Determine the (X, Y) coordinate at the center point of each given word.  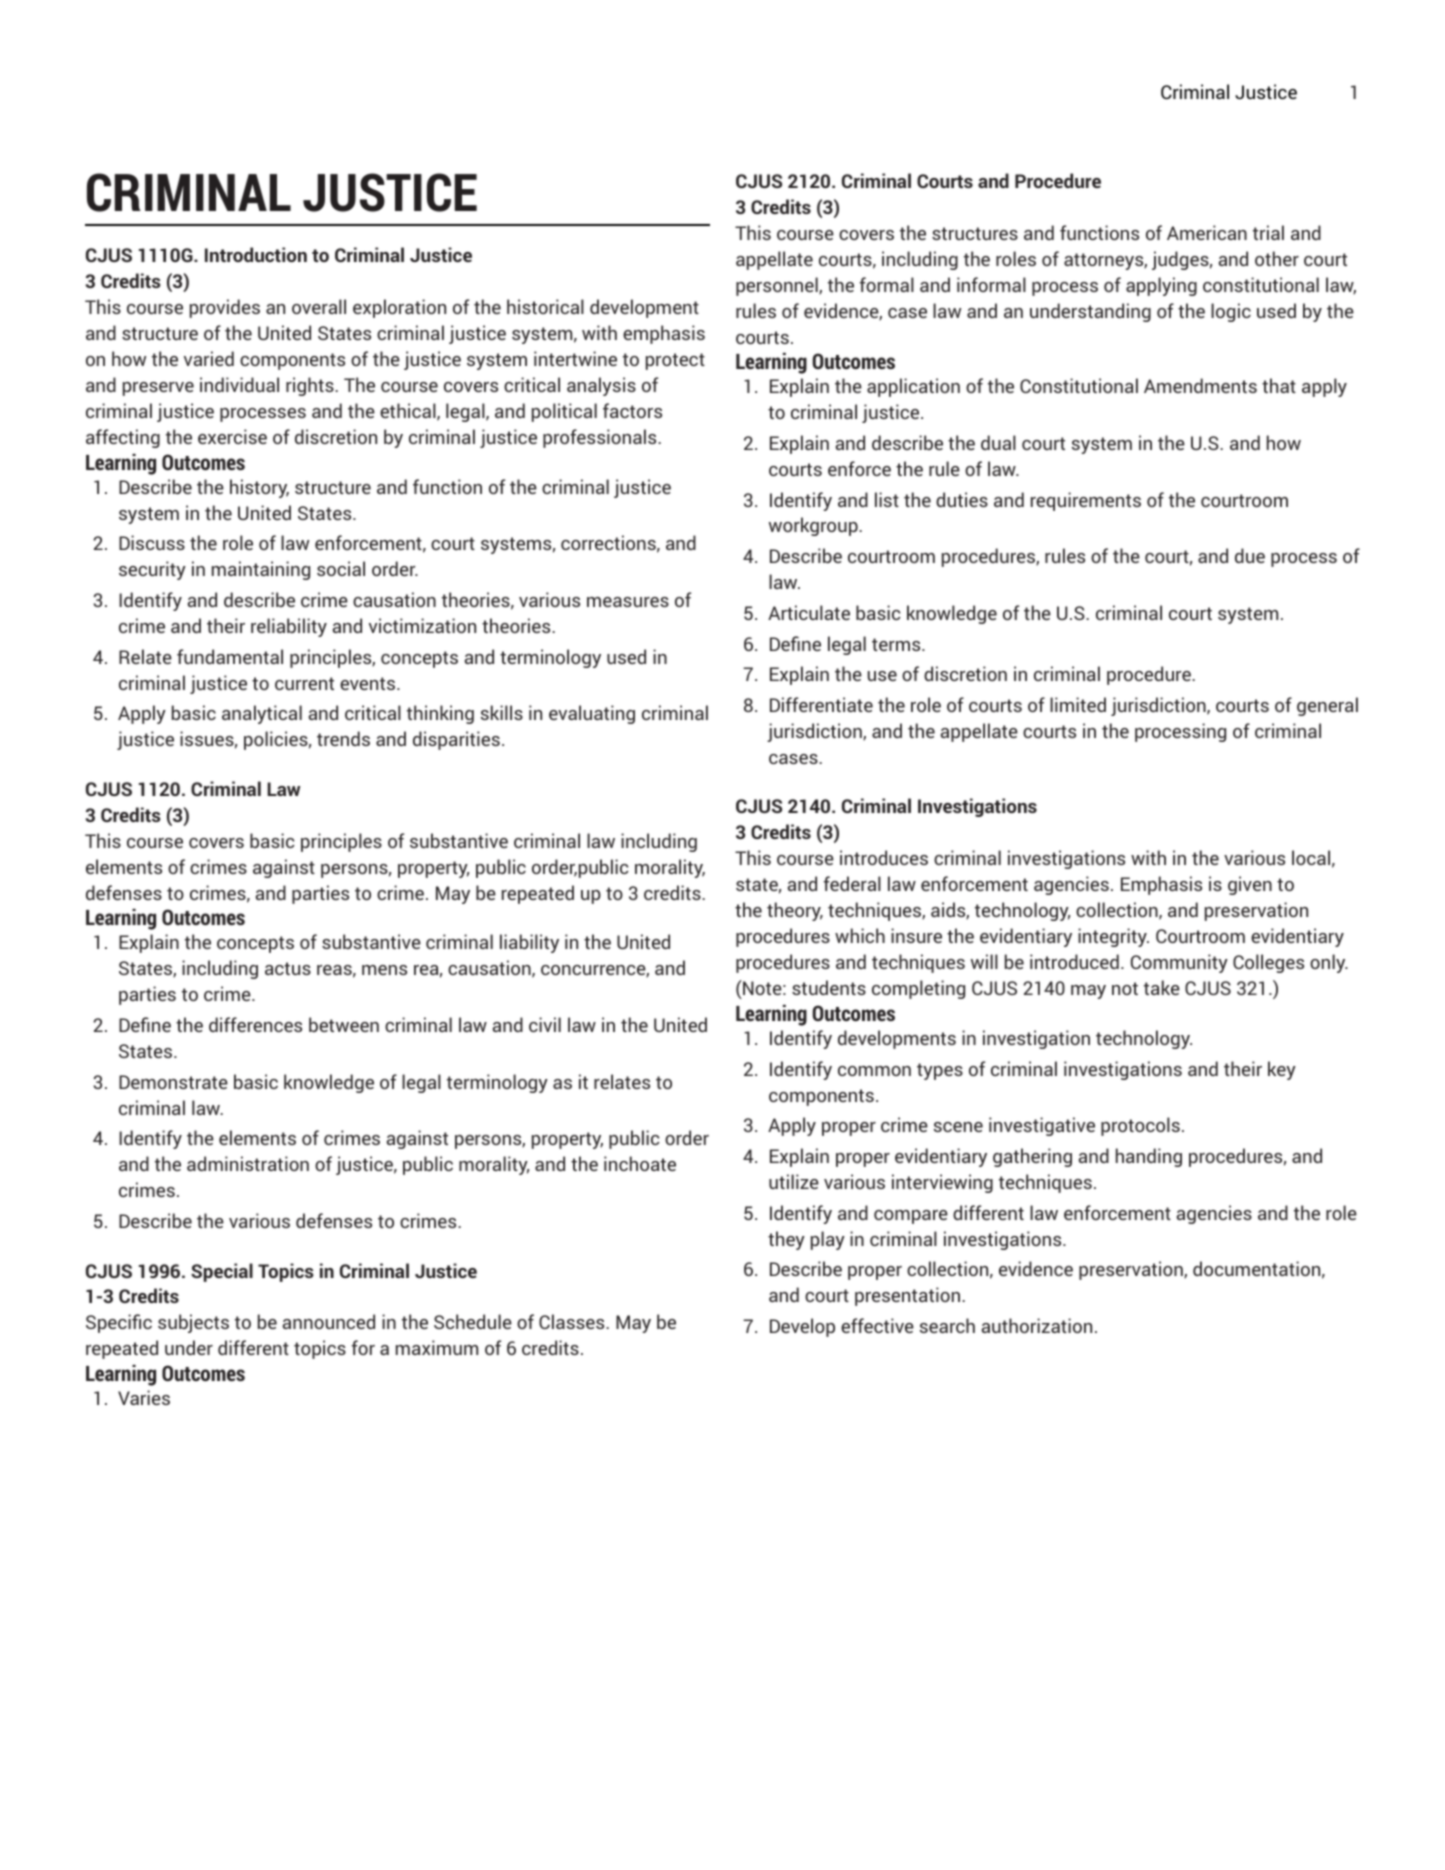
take (1162, 987)
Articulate (809, 612)
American (1207, 232)
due (1250, 555)
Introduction (256, 254)
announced (329, 1321)
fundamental (230, 656)
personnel (778, 286)
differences (255, 1024)
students (829, 987)
